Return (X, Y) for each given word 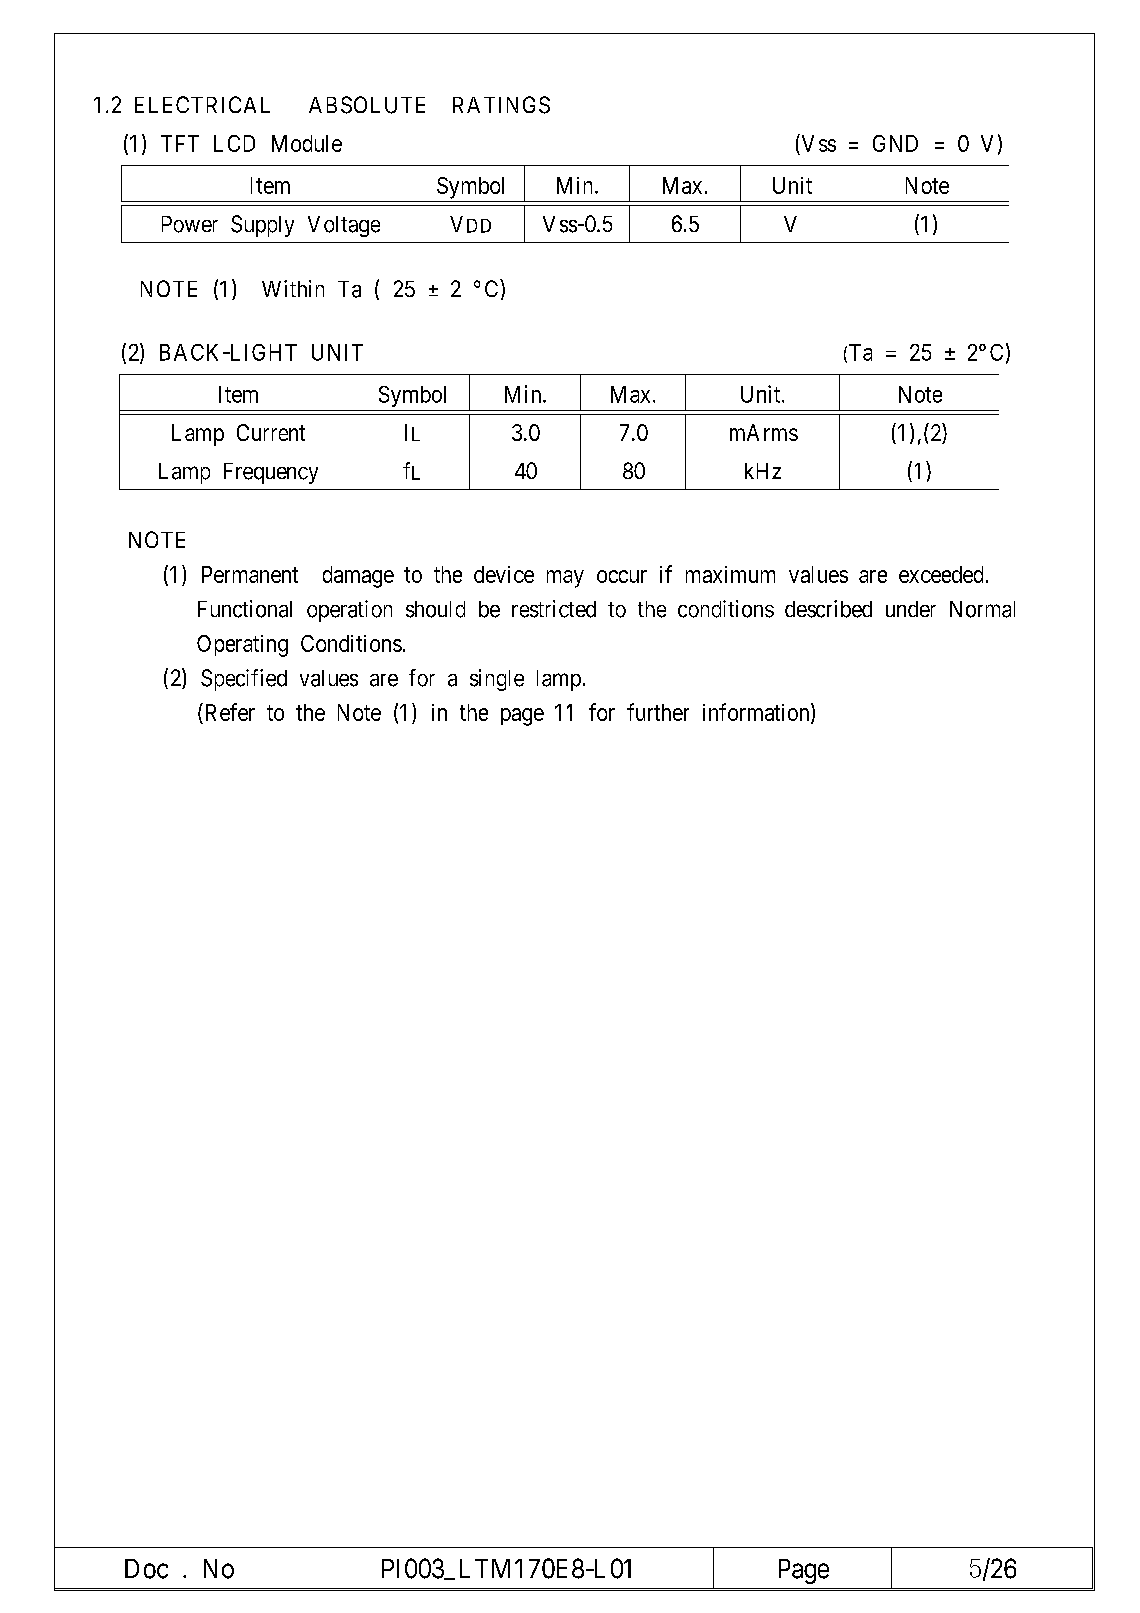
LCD (234, 143)
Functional (245, 609)
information (757, 713)
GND (895, 143)
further (658, 712)
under (911, 609)
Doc (146, 1569)
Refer (228, 712)
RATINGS (501, 105)
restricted (554, 609)
